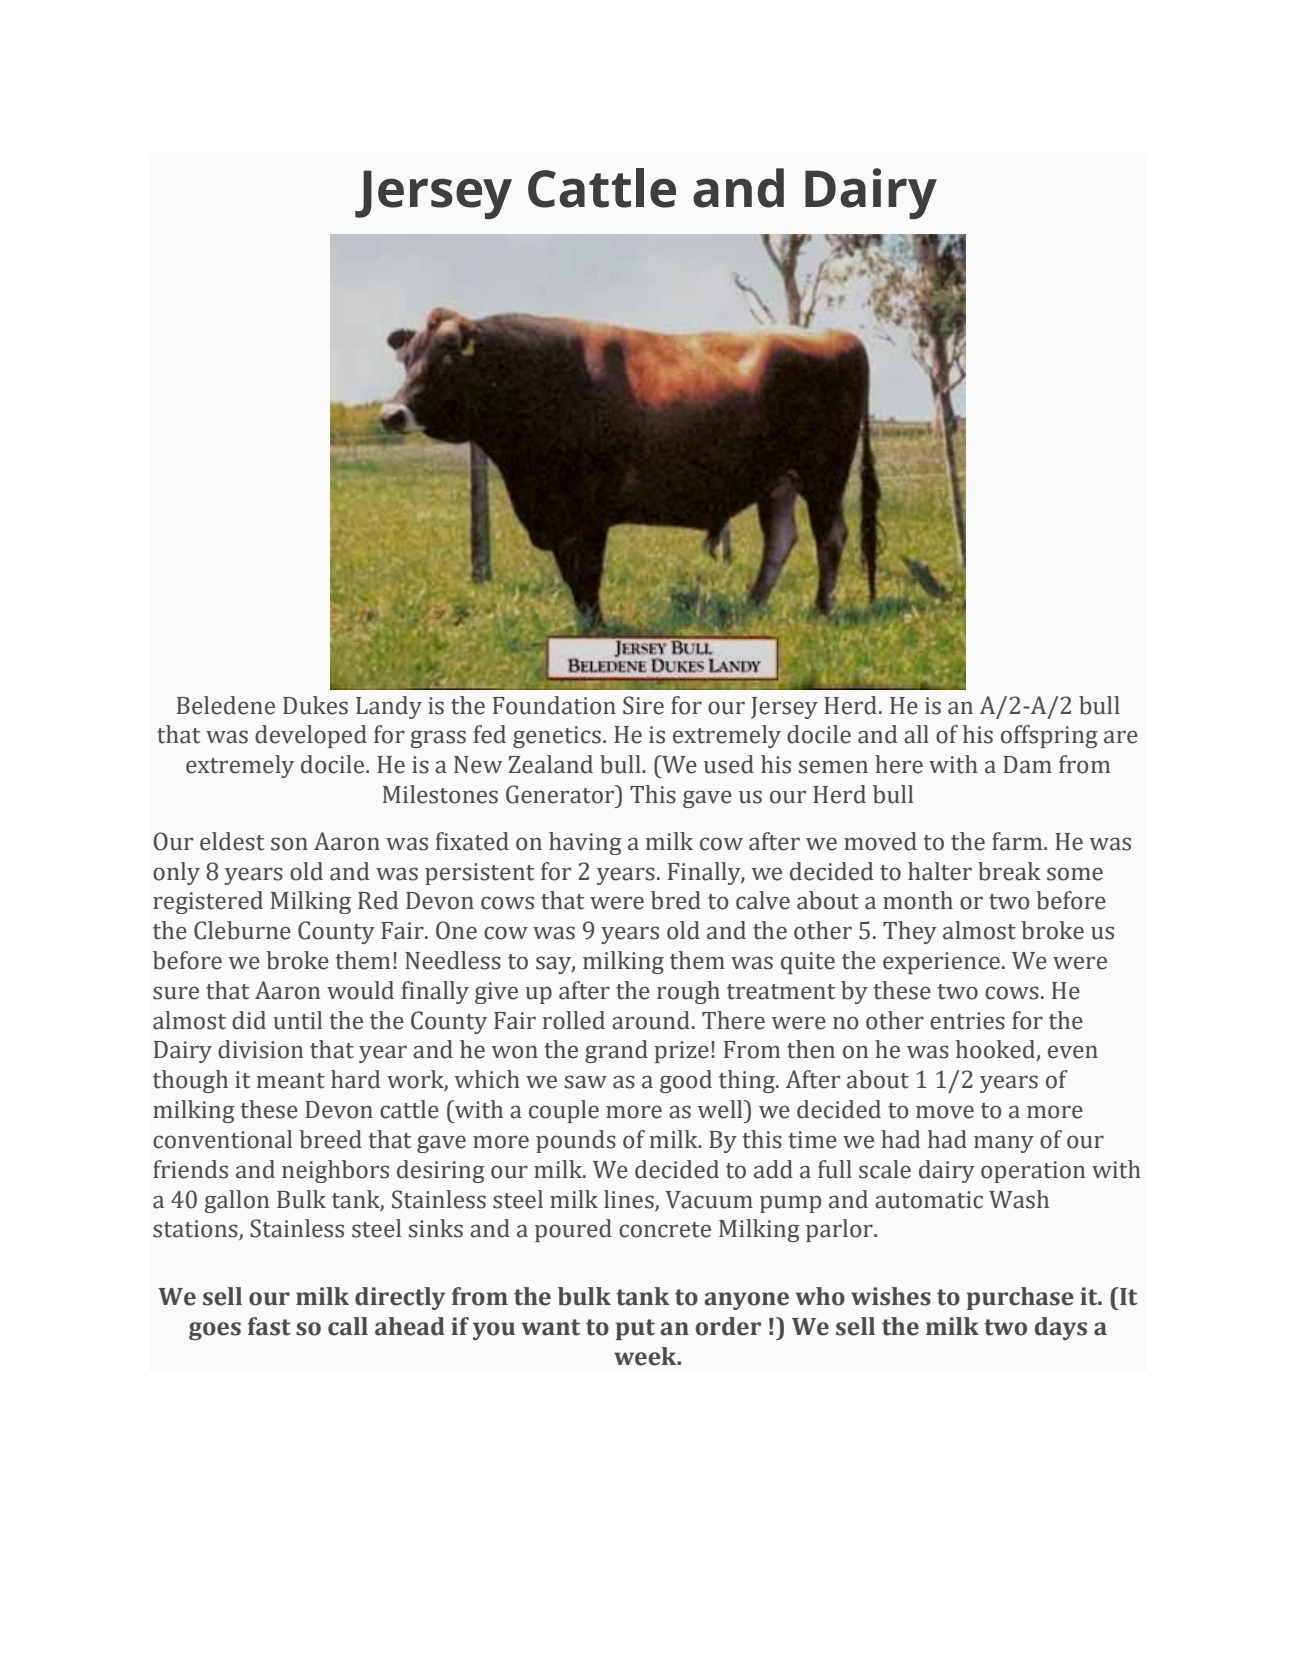  What do you see at coordinates (289, 844) in the screenshot?
I see `son` at bounding box center [289, 844].
